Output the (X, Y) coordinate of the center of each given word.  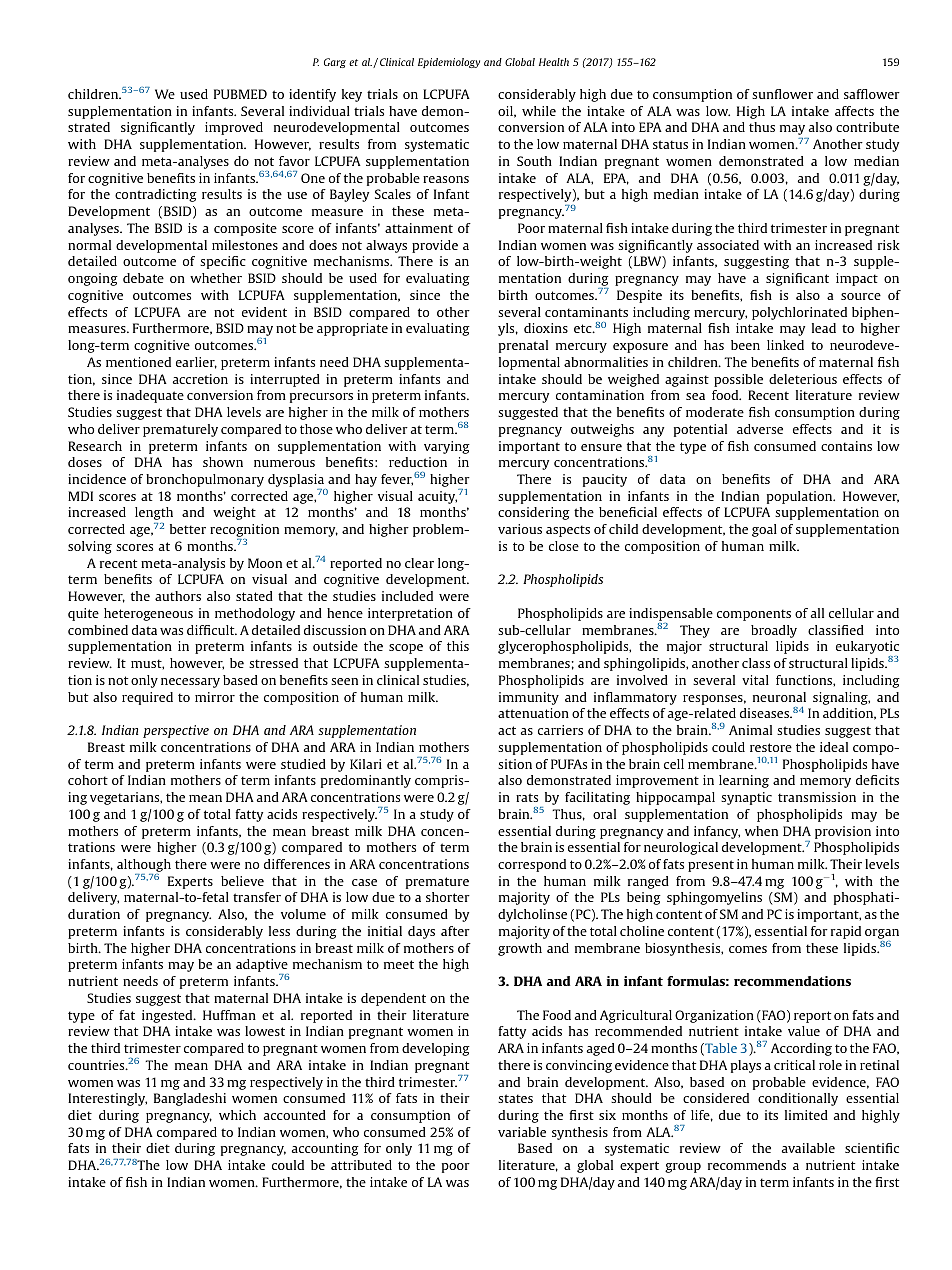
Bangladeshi (190, 1099)
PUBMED (240, 94)
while (539, 111)
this (458, 646)
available (808, 1148)
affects (854, 111)
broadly (774, 631)
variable (522, 1132)
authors (178, 596)
